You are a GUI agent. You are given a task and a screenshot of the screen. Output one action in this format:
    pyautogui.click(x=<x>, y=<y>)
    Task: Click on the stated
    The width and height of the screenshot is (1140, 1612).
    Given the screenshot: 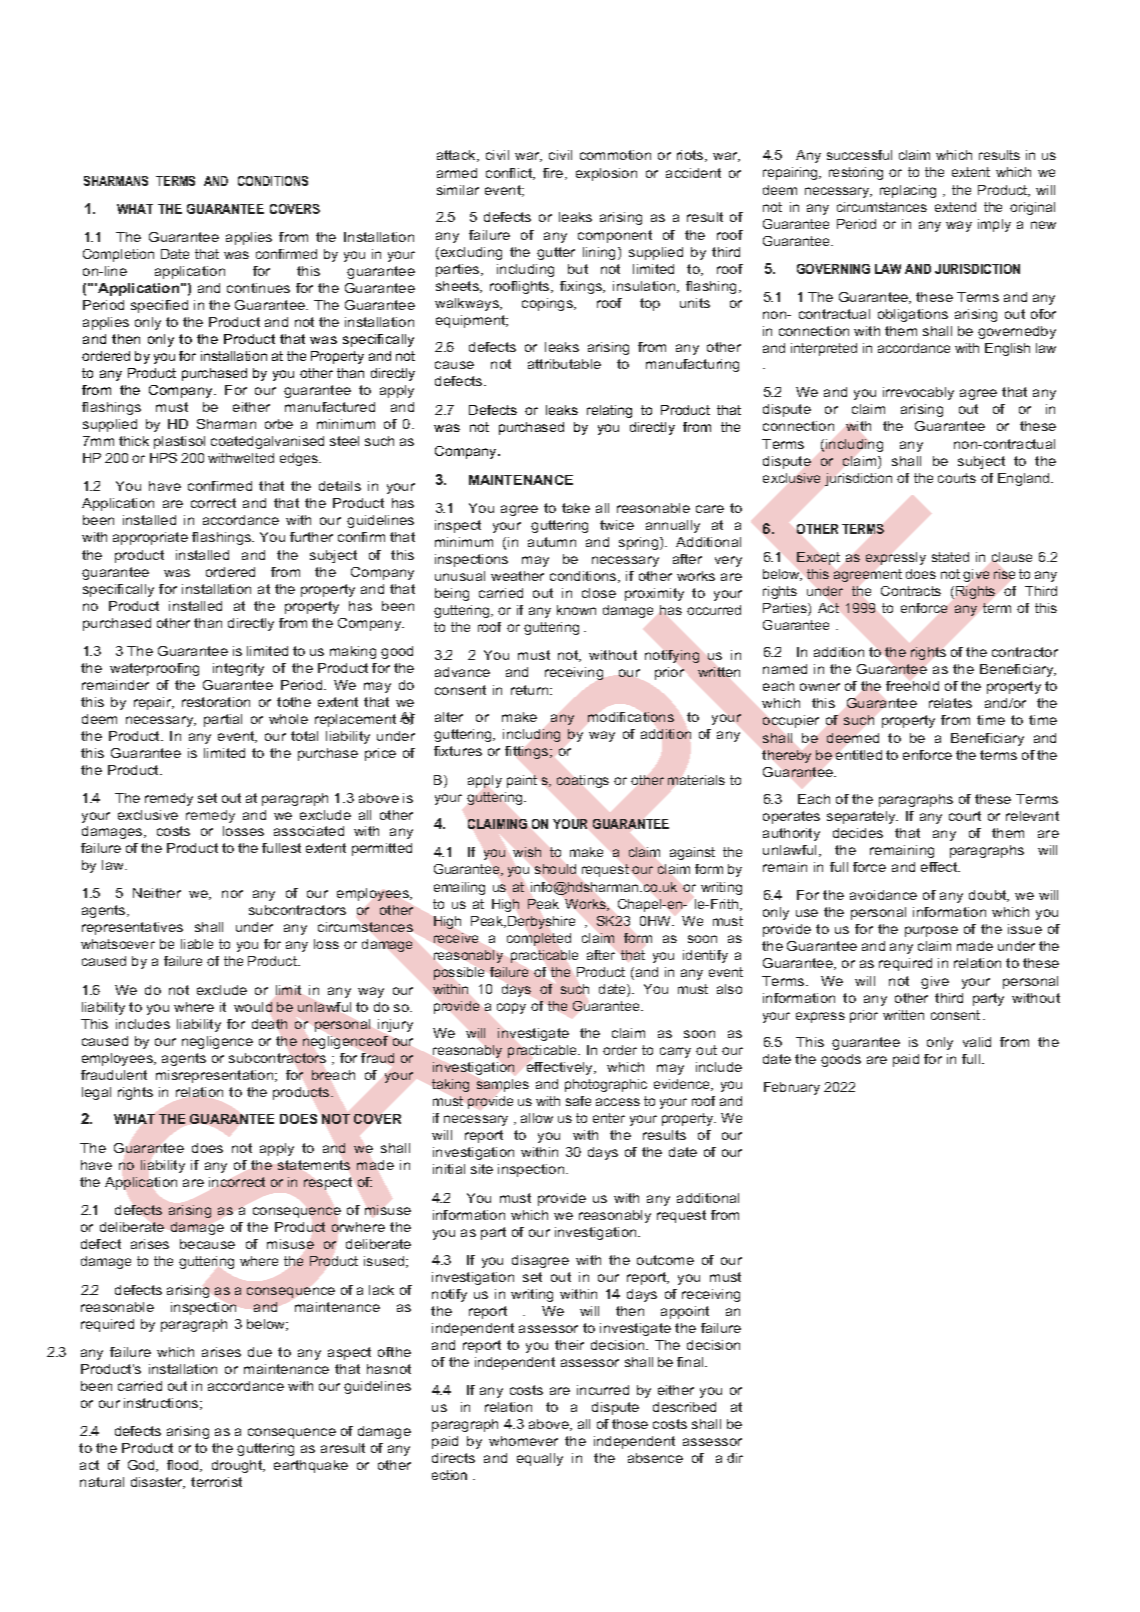 What is the action you would take?
    pyautogui.click(x=950, y=557)
